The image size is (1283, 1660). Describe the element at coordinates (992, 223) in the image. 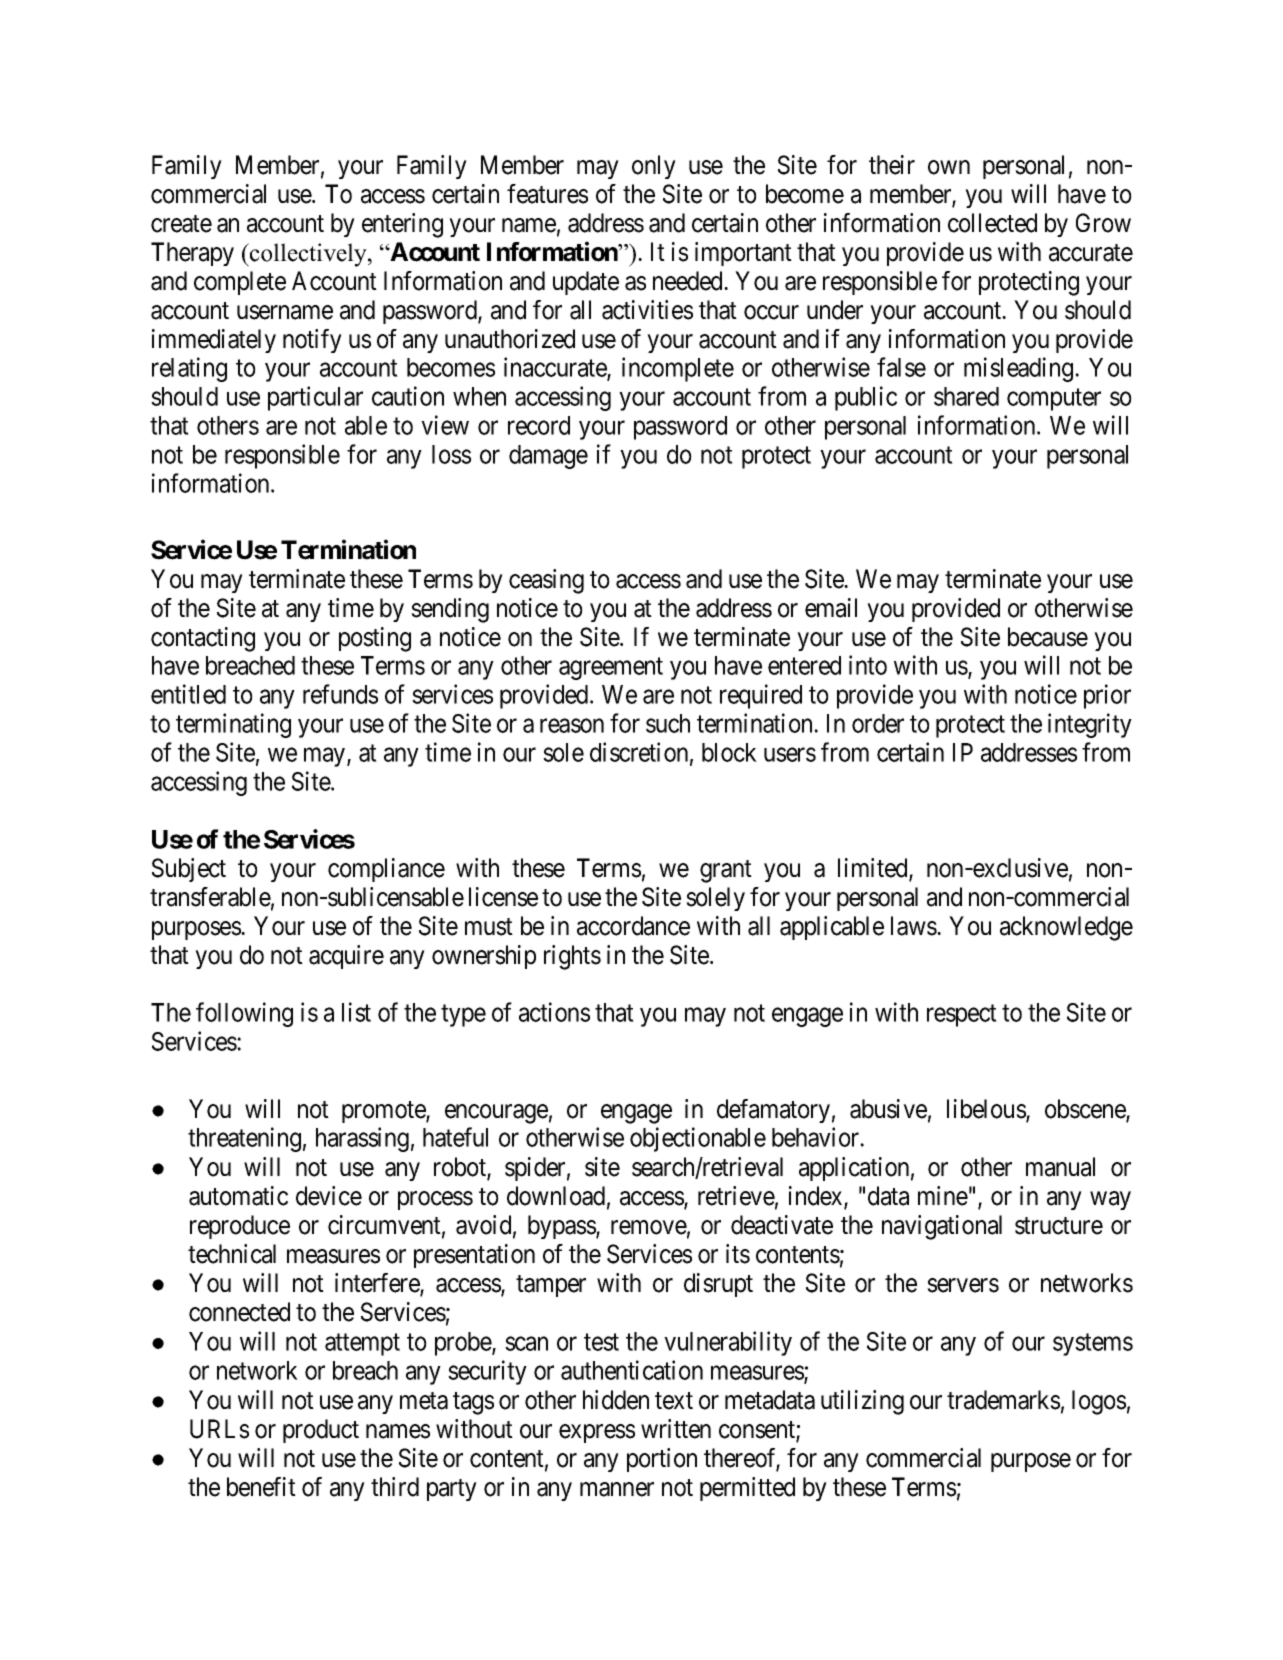

I see `collected` at that location.
